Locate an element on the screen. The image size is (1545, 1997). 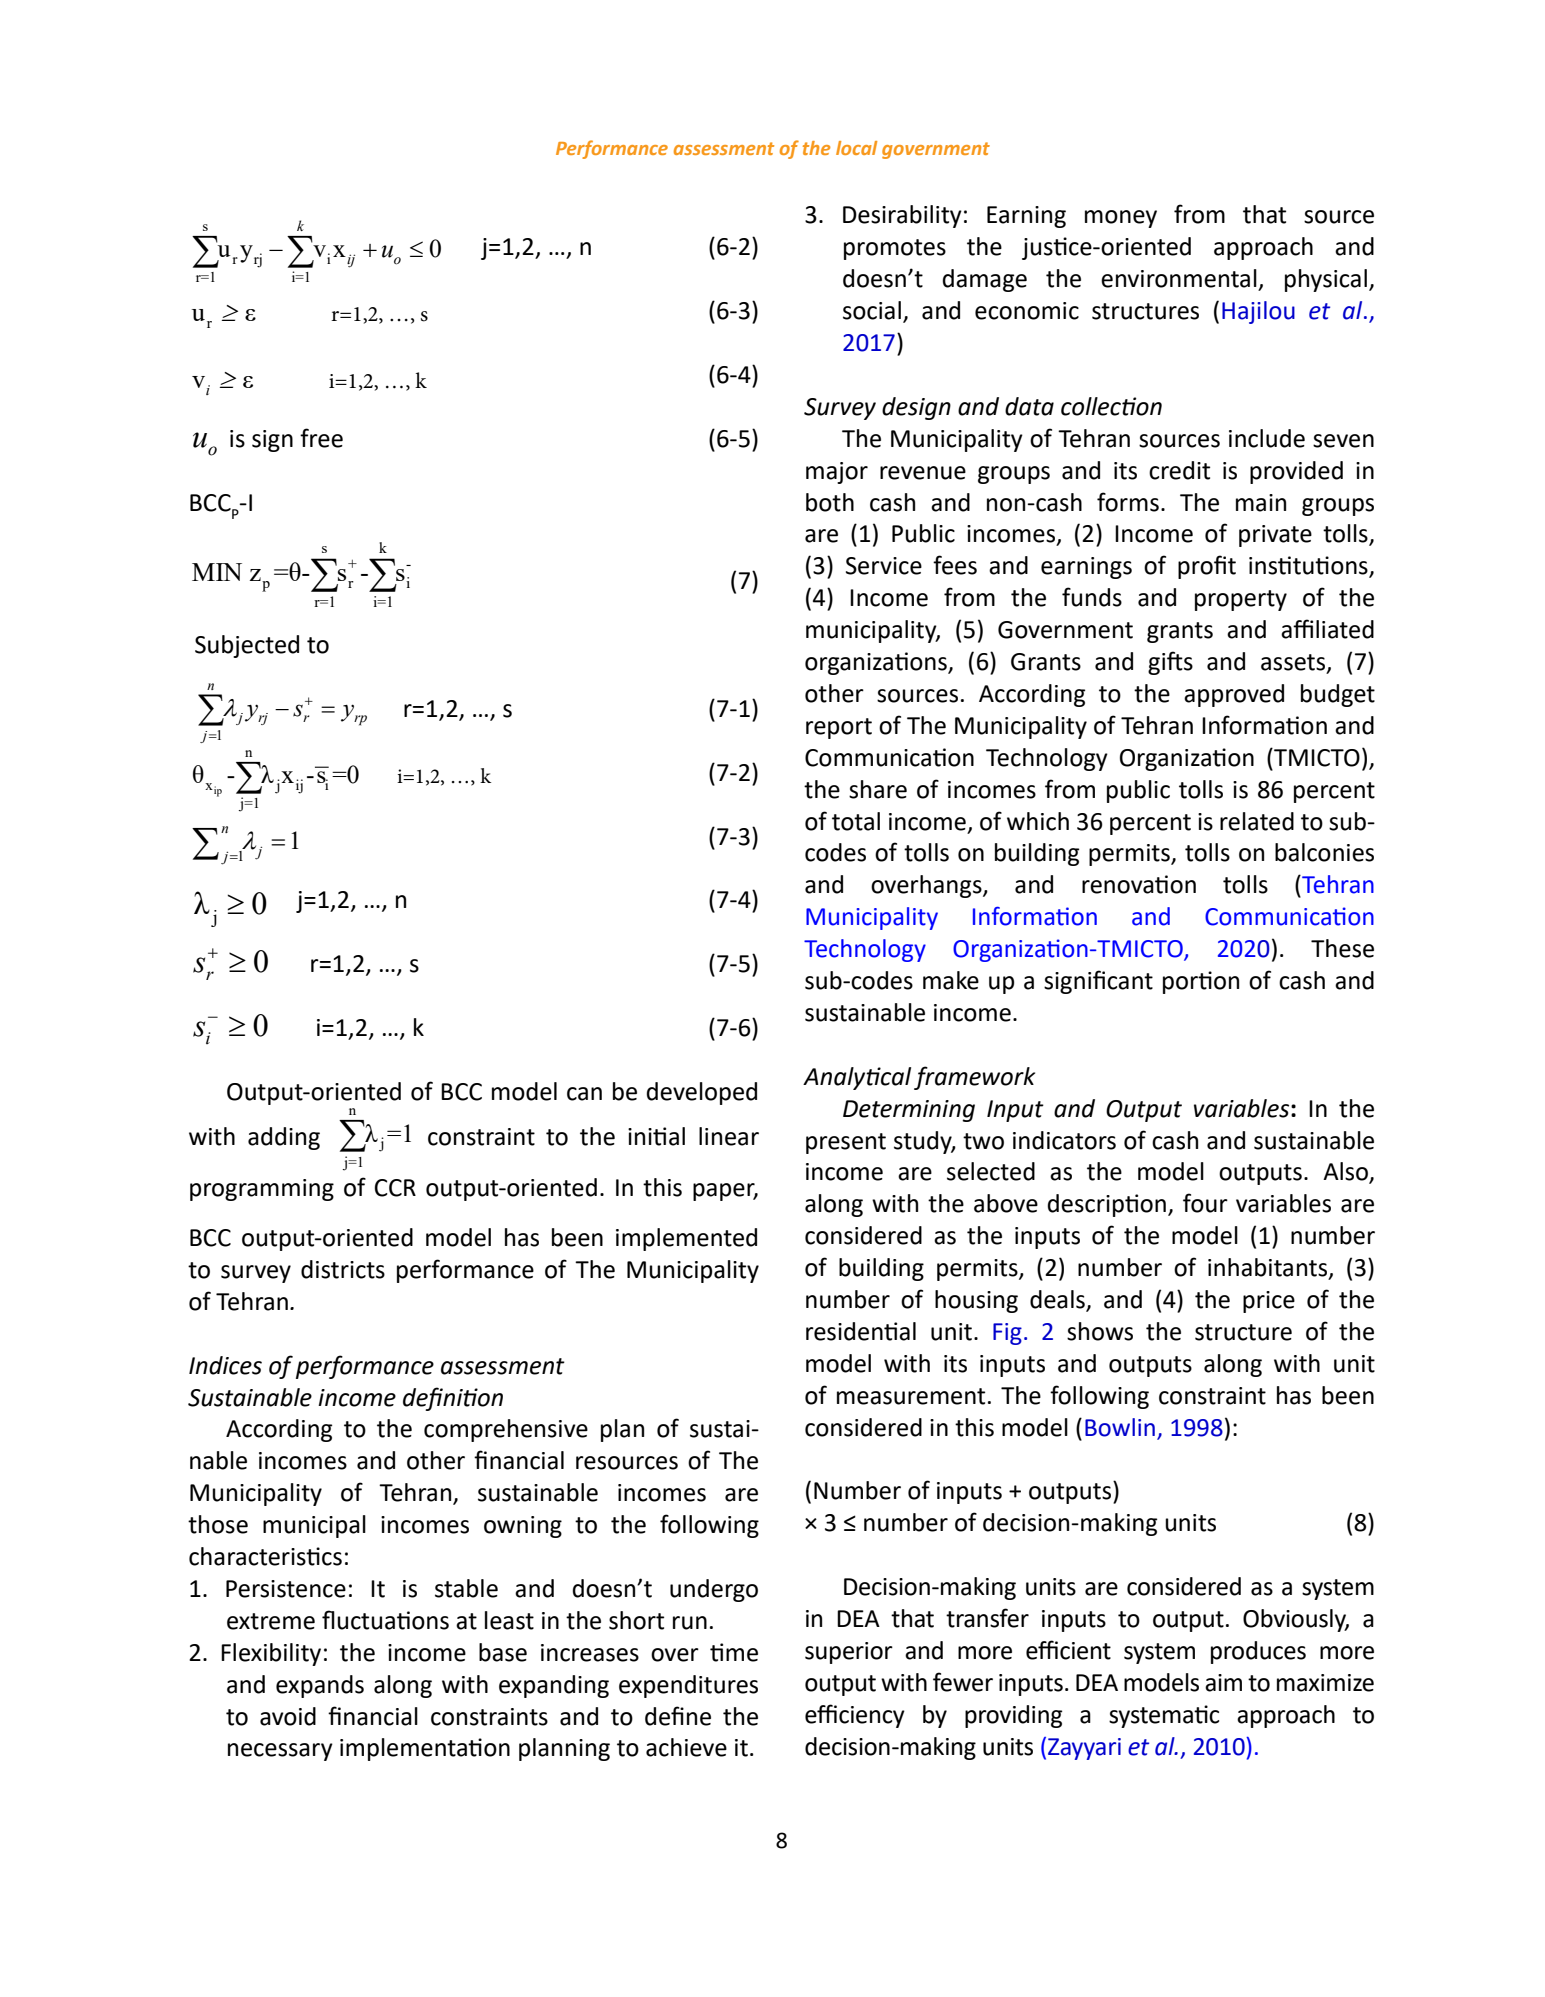
indicators is located at coordinates (1064, 1140).
